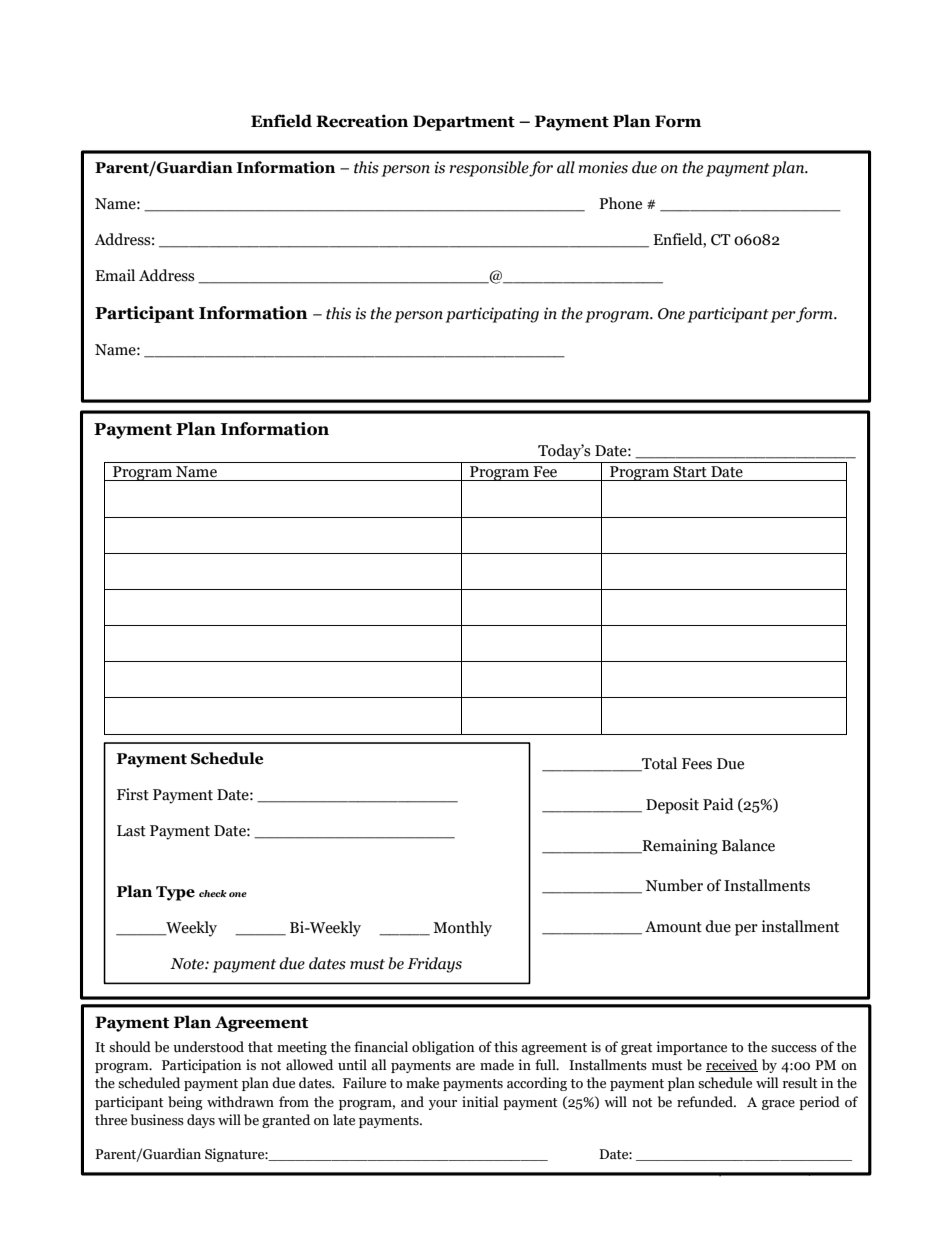  What do you see at coordinates (490, 169) in the screenshot?
I see `responsible` at bounding box center [490, 169].
